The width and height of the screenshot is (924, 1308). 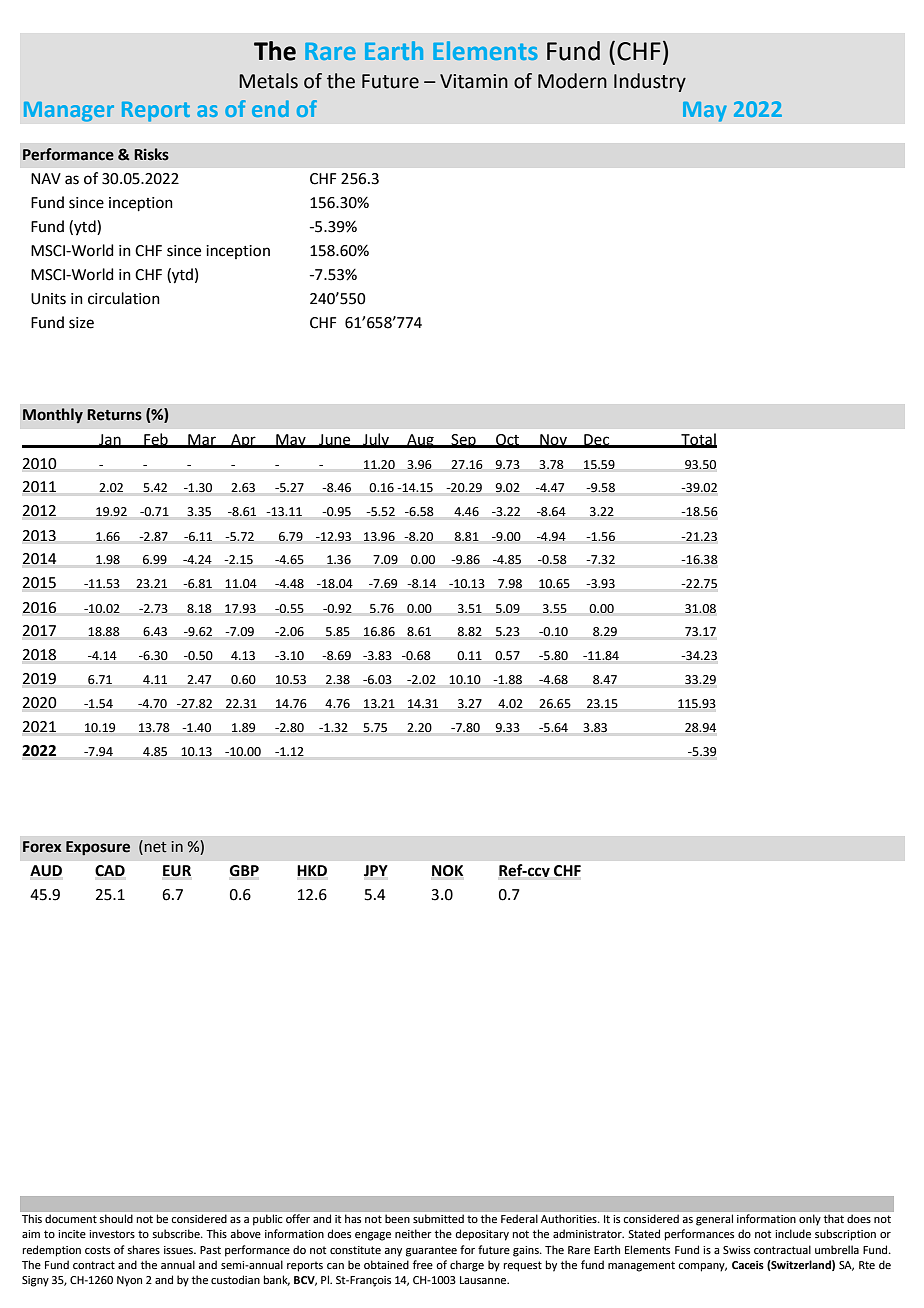 What do you see at coordinates (474, 81) in the screenshot?
I see `Vitamin` at bounding box center [474, 81].
